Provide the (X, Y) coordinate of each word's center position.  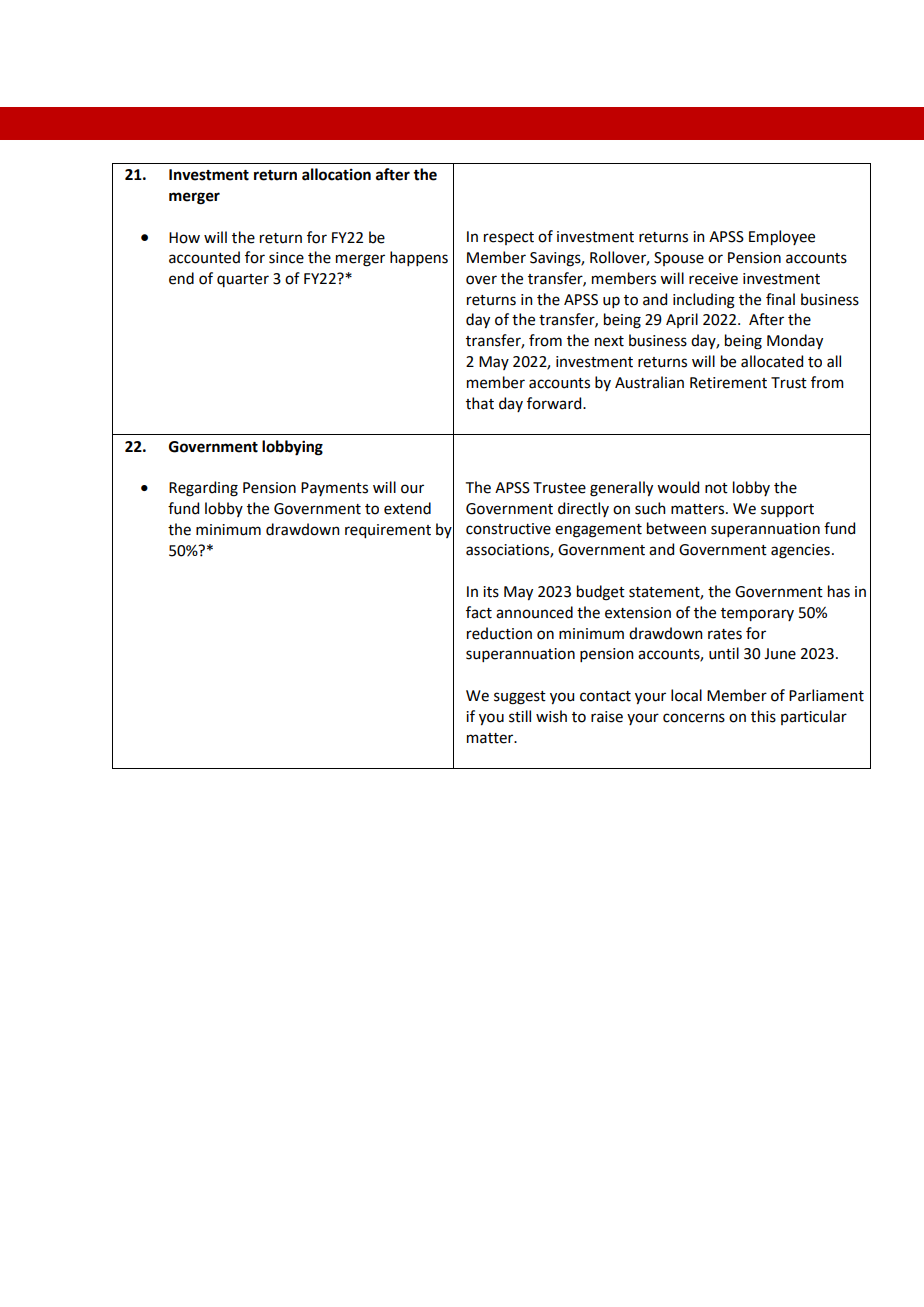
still (520, 716)
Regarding (203, 489)
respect (509, 238)
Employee (782, 237)
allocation (336, 174)
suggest (520, 698)
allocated (772, 361)
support (787, 510)
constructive (508, 529)
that (480, 403)
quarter (243, 280)
